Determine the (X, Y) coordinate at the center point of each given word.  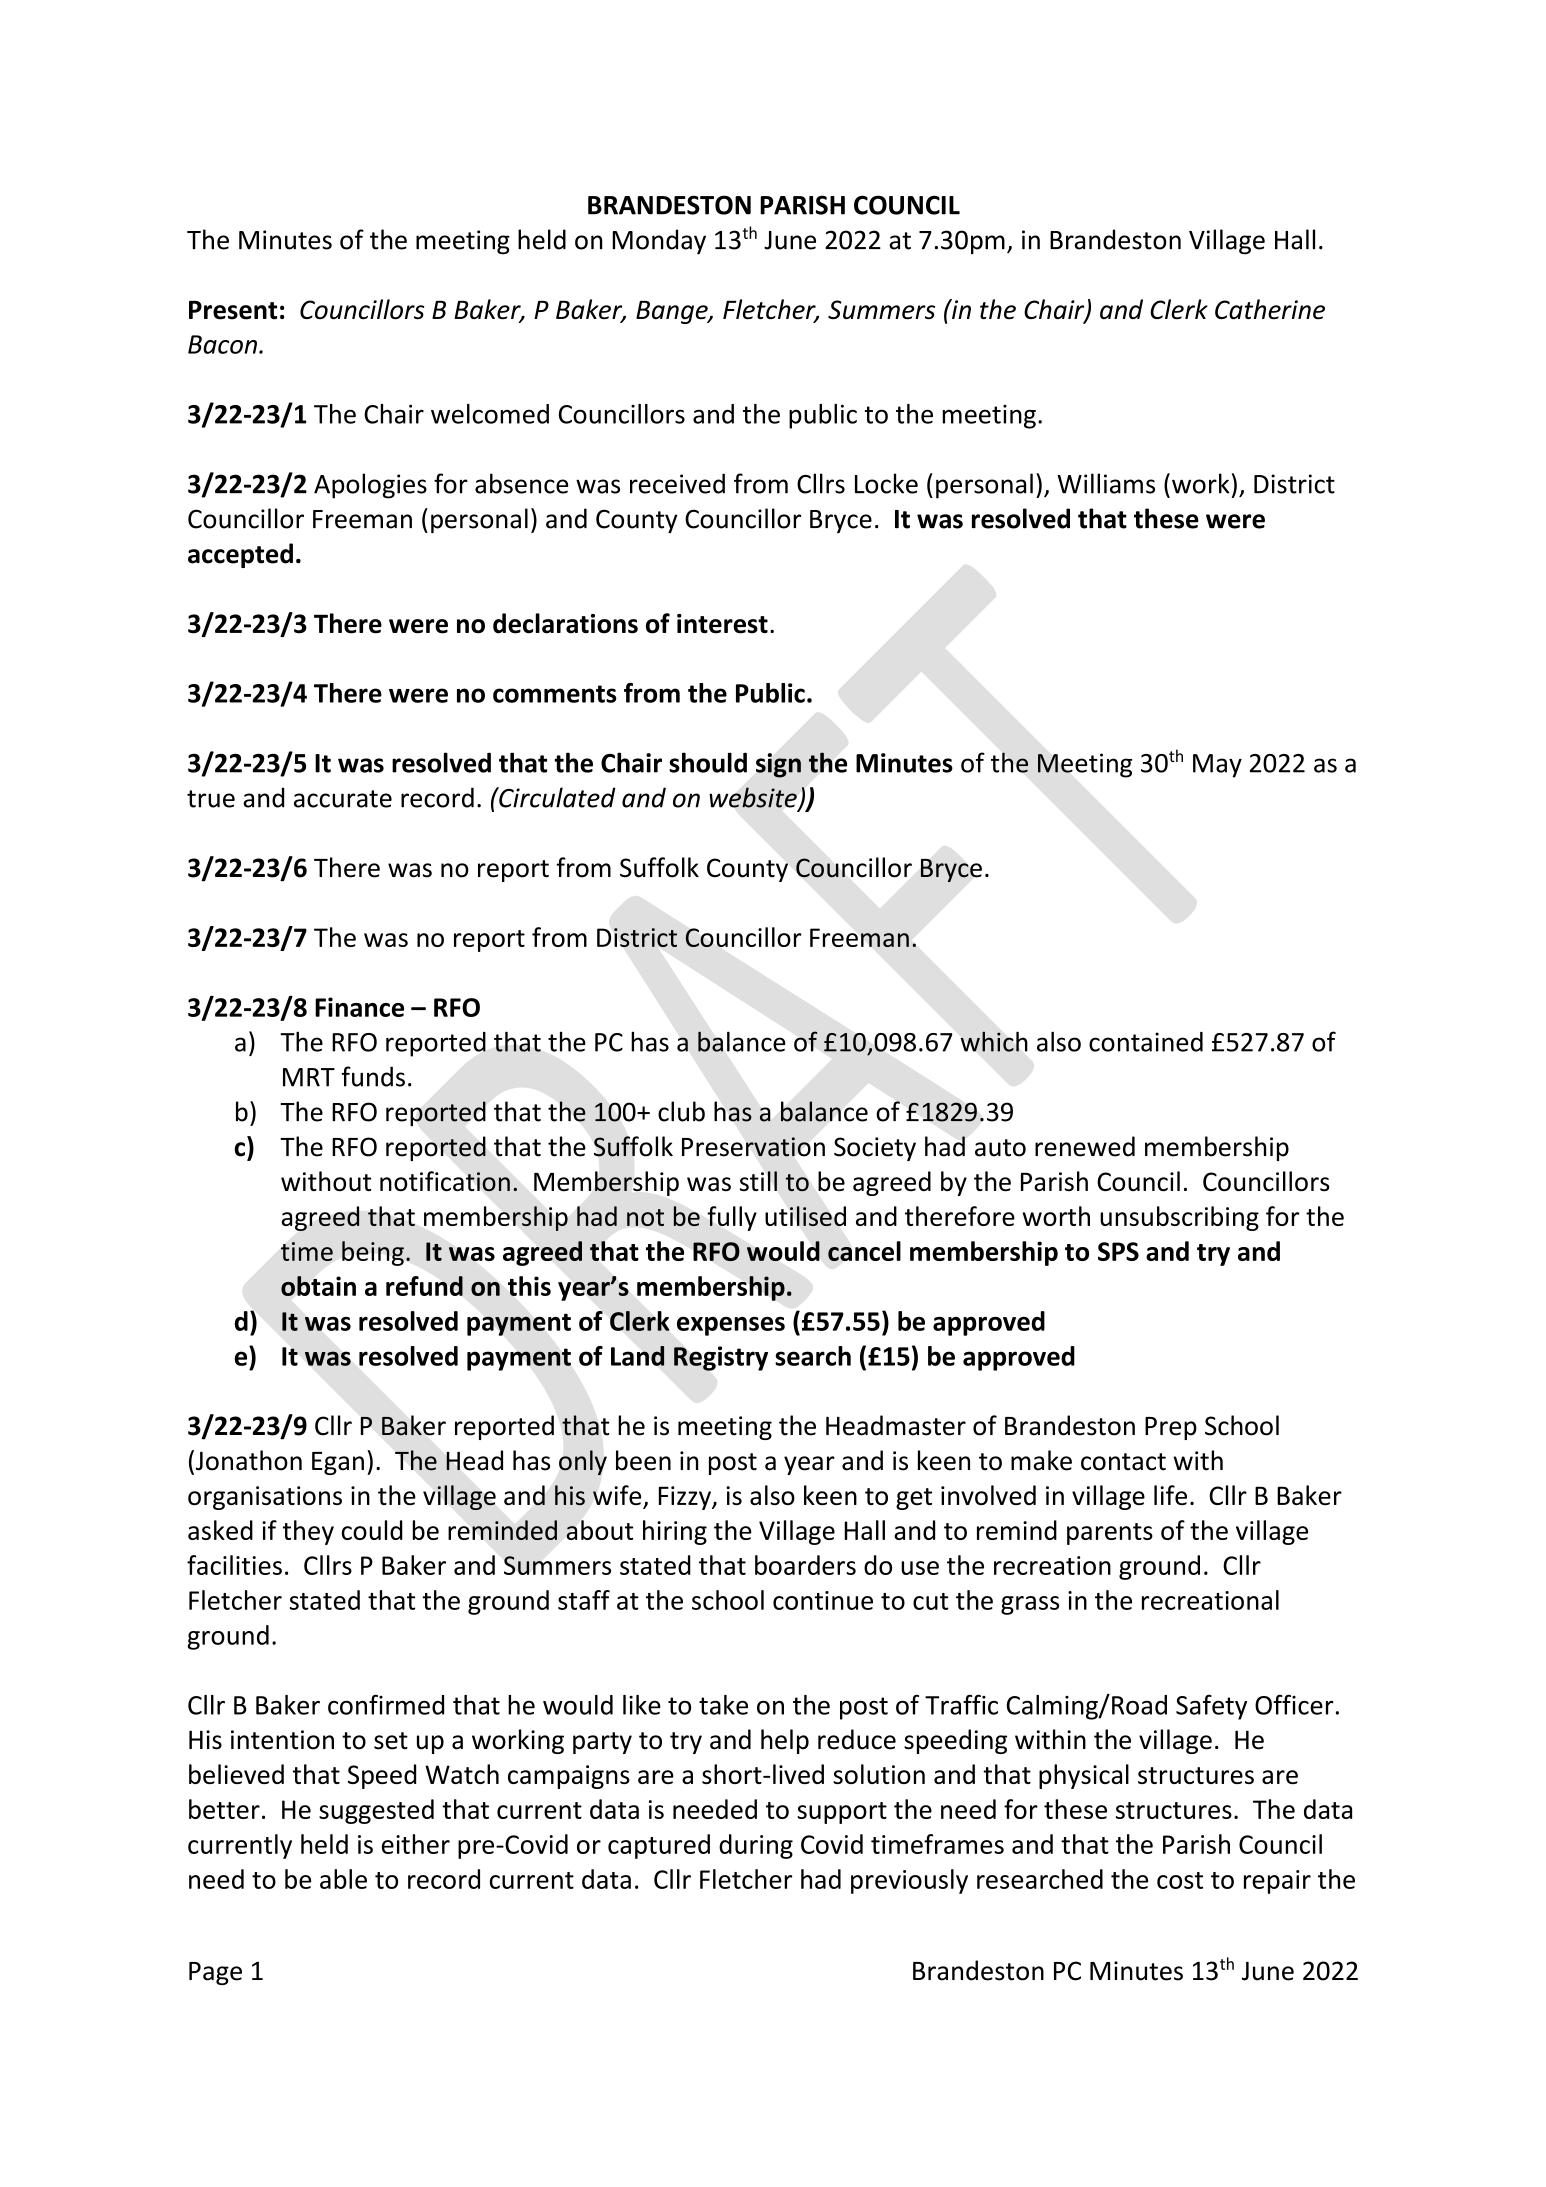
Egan (338, 1463)
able (343, 1879)
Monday (659, 242)
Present (233, 310)
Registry (721, 1358)
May (1217, 766)
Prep (1171, 1428)
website (754, 798)
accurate (343, 799)
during (756, 1846)
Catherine (1270, 309)
